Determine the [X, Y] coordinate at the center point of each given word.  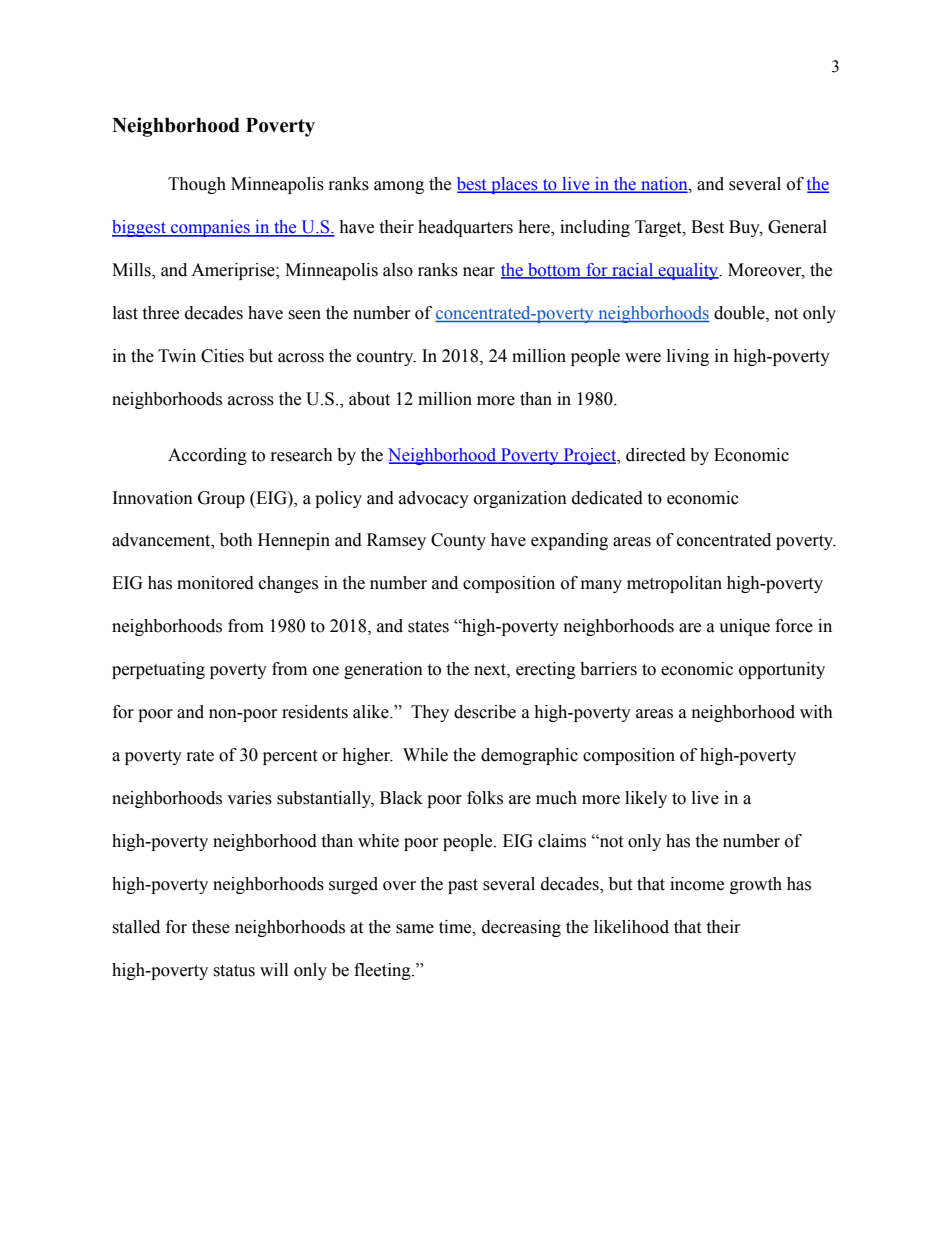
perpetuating [158, 670]
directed [656, 455]
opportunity [782, 670]
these [211, 927]
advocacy [434, 499]
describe [485, 712]
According [207, 456]
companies [210, 228]
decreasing [521, 928]
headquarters [465, 228]
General [797, 227]
